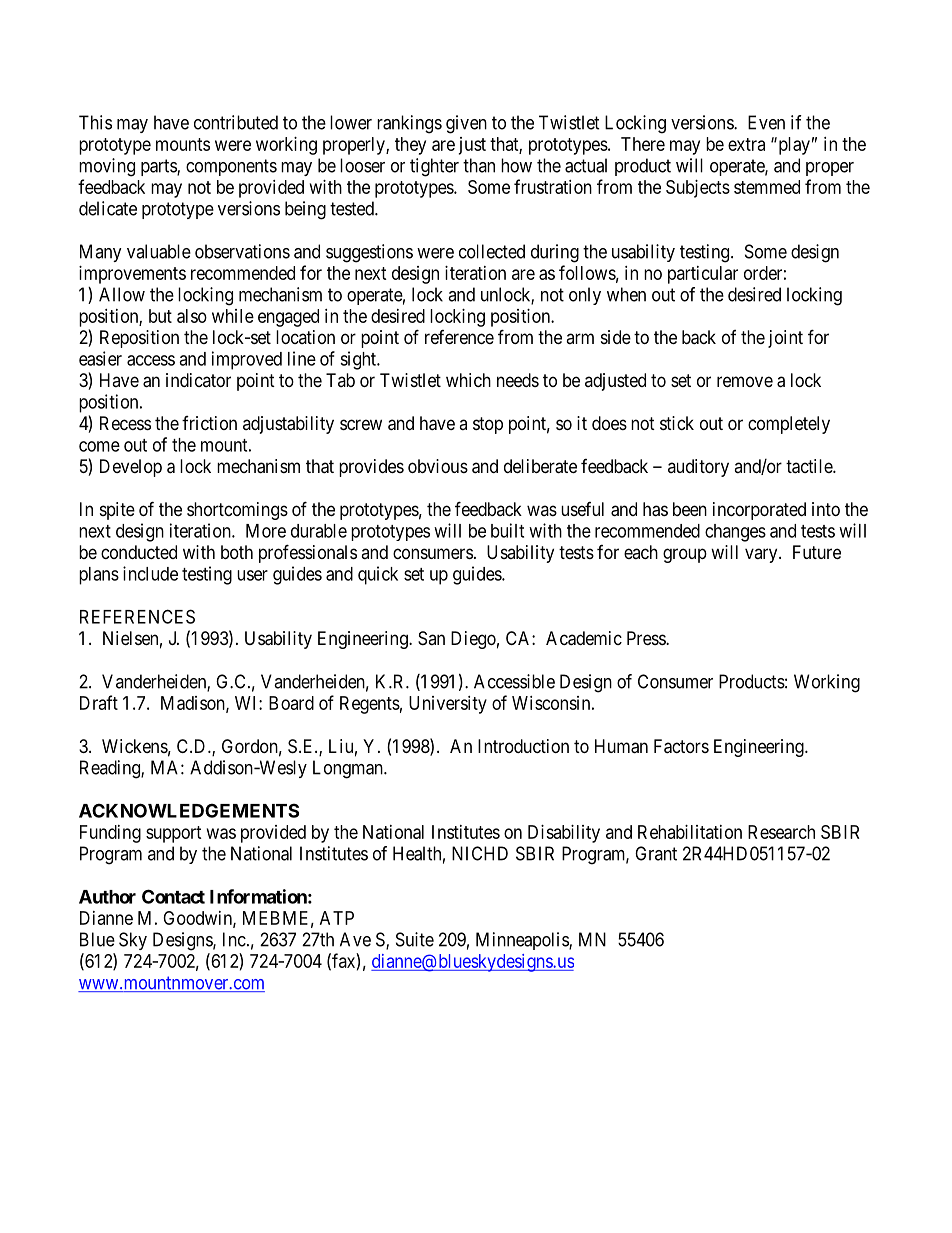  Describe the element at coordinates (99, 702) in the screenshot. I see `Draft` at that location.
